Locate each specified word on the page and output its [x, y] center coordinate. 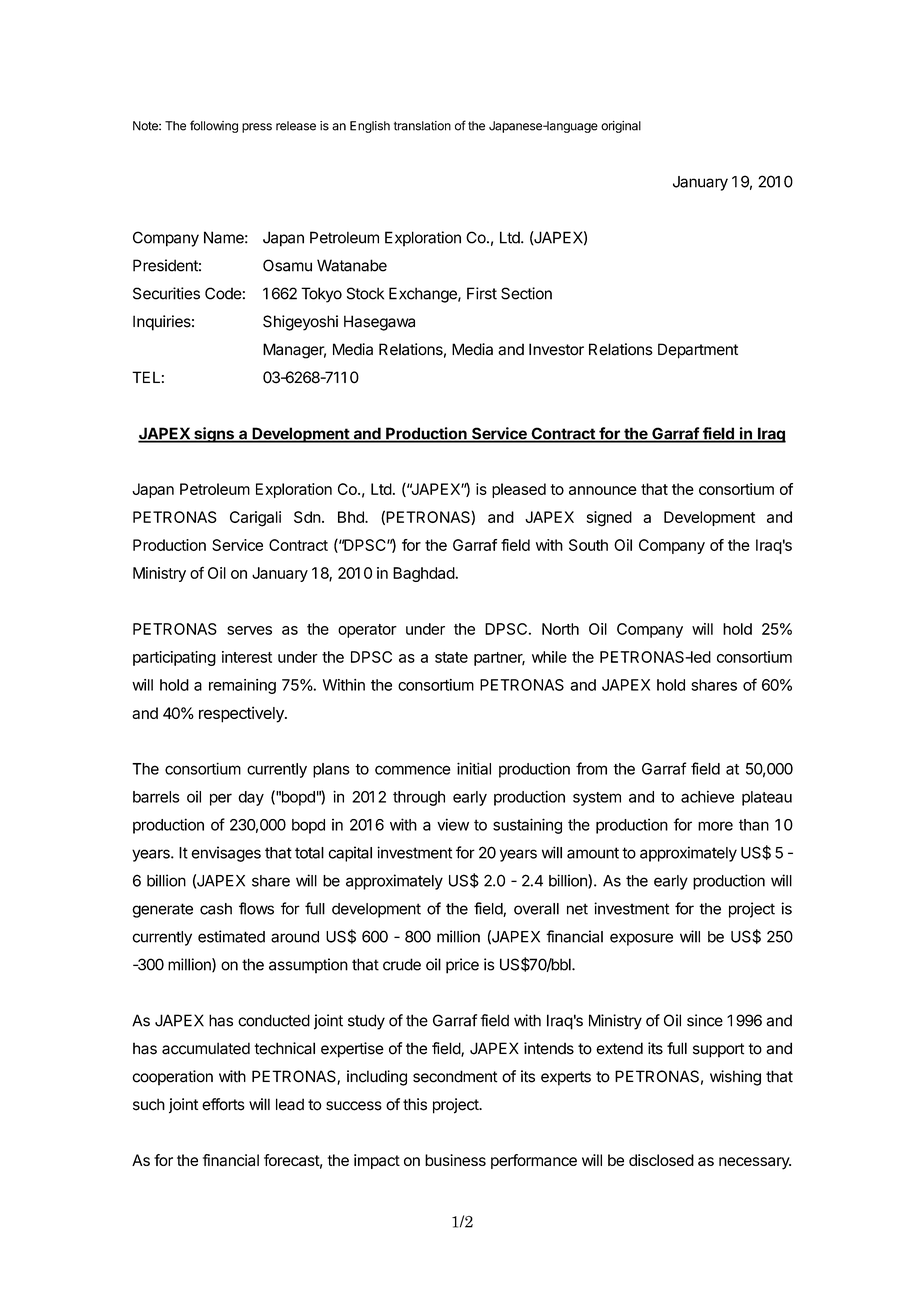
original [621, 127]
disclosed [661, 1160]
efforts [223, 1104]
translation [422, 126]
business [455, 1160]
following [214, 126]
